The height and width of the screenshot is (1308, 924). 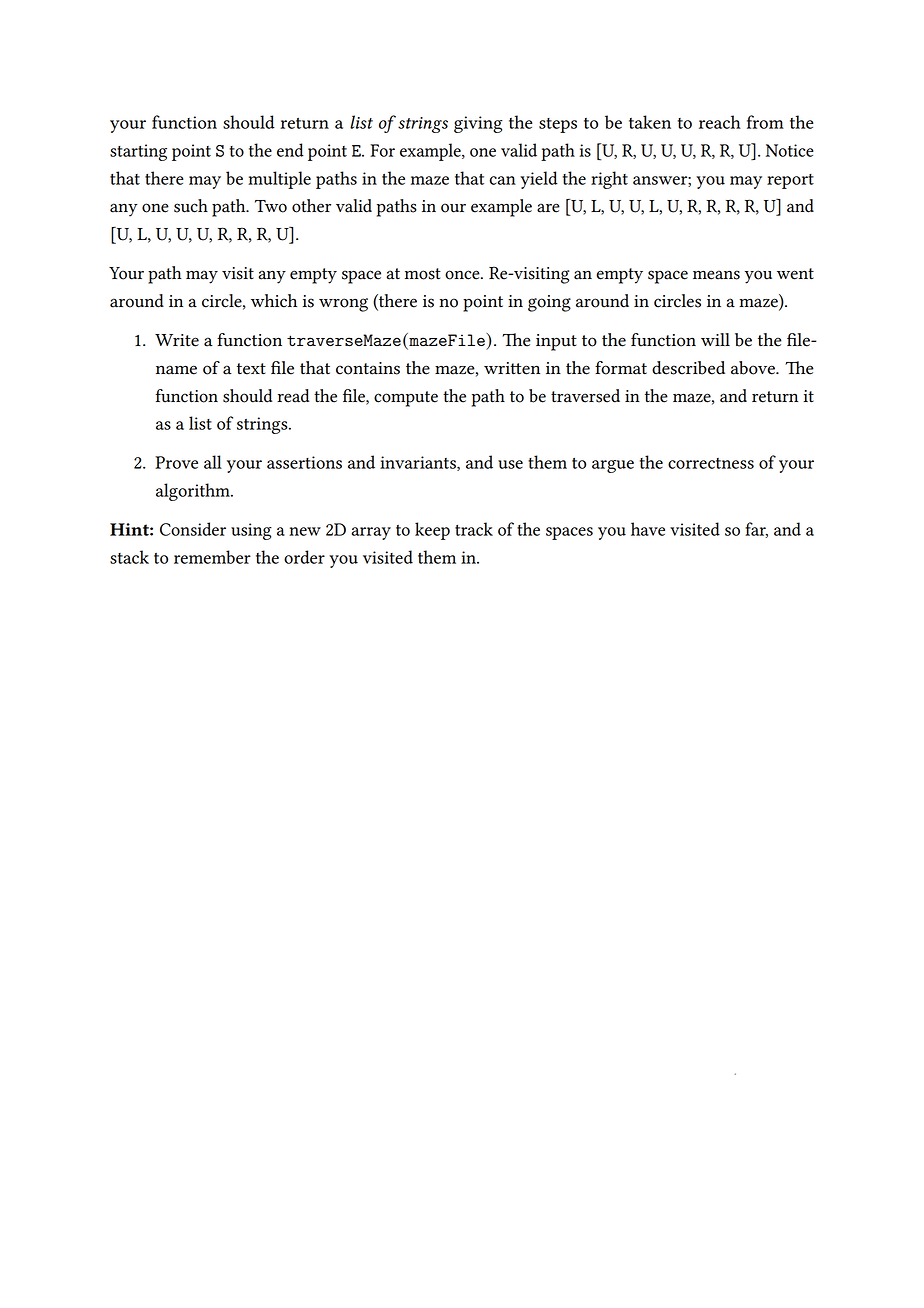 I want to click on remember, so click(x=212, y=557).
